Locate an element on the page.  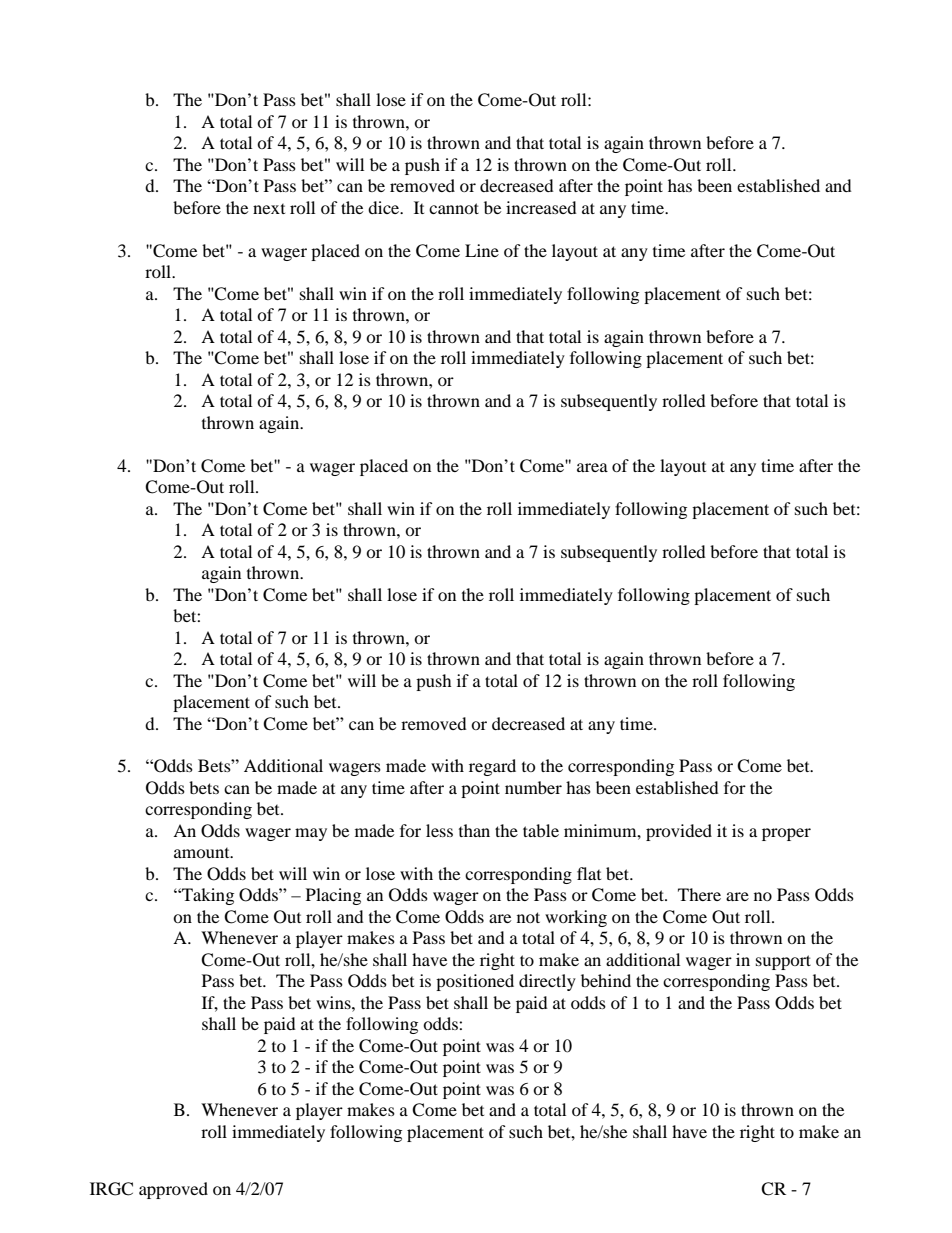
regard is located at coordinates (492, 767).
